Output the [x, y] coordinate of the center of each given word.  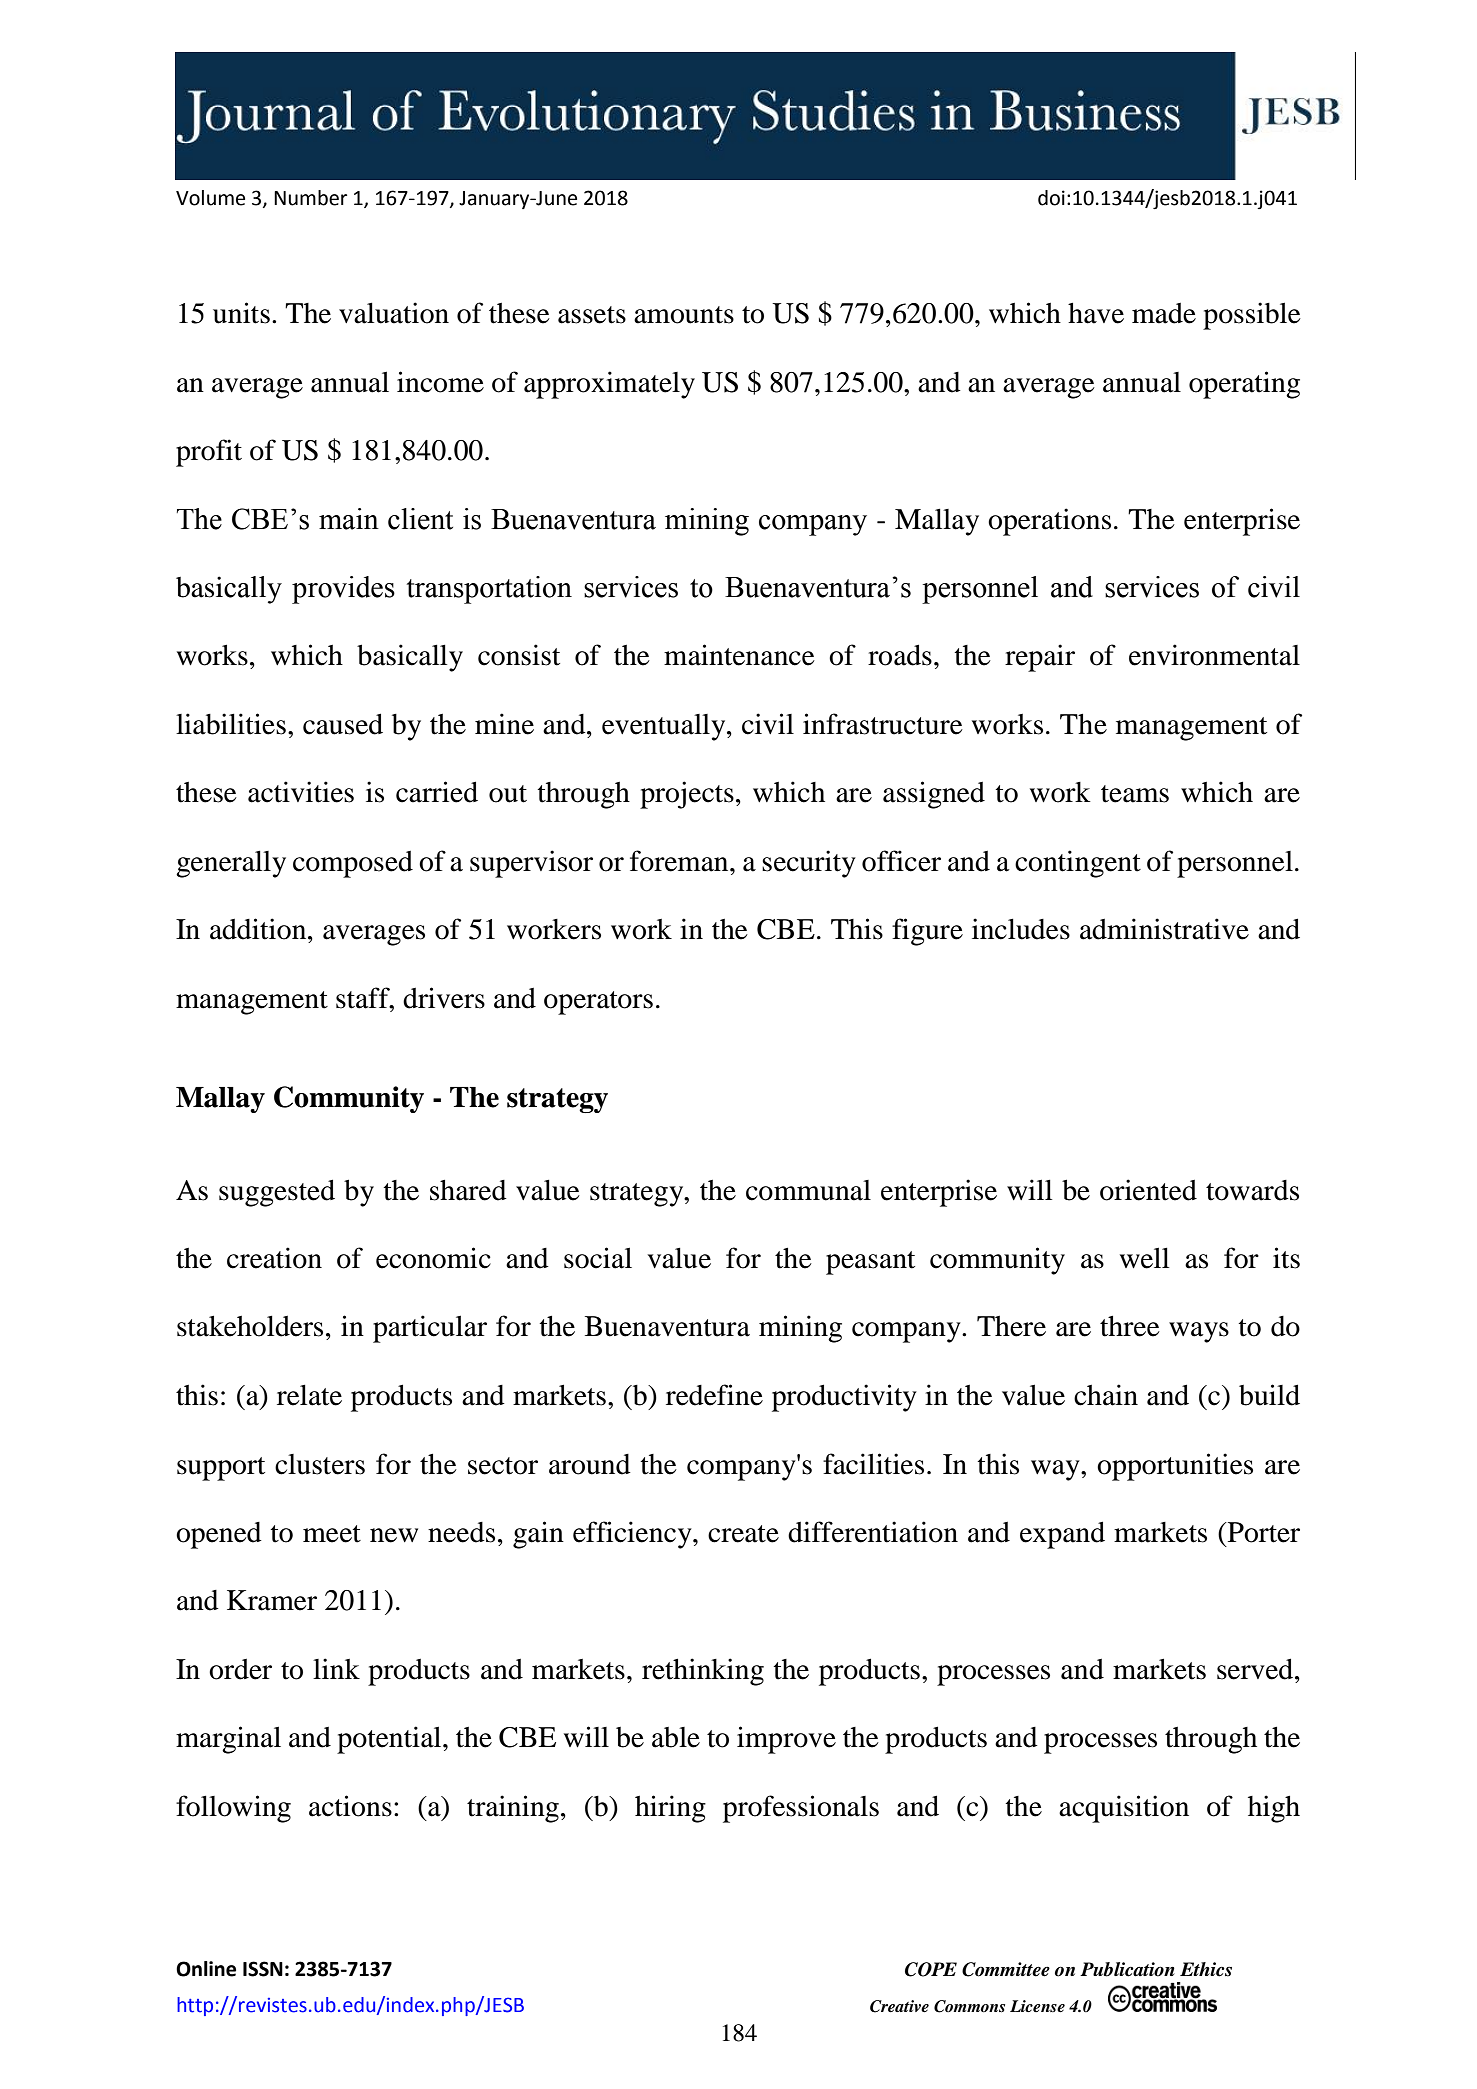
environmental [1214, 655]
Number [310, 198]
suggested [277, 1193]
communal [808, 1190]
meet [332, 1534]
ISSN [263, 1969]
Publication [1127, 1969]
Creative [899, 2006]
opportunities [1175, 1467]
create [743, 1534]
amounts [684, 315]
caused [343, 724]
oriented [1148, 1190]
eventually [665, 727]
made [1164, 313]
